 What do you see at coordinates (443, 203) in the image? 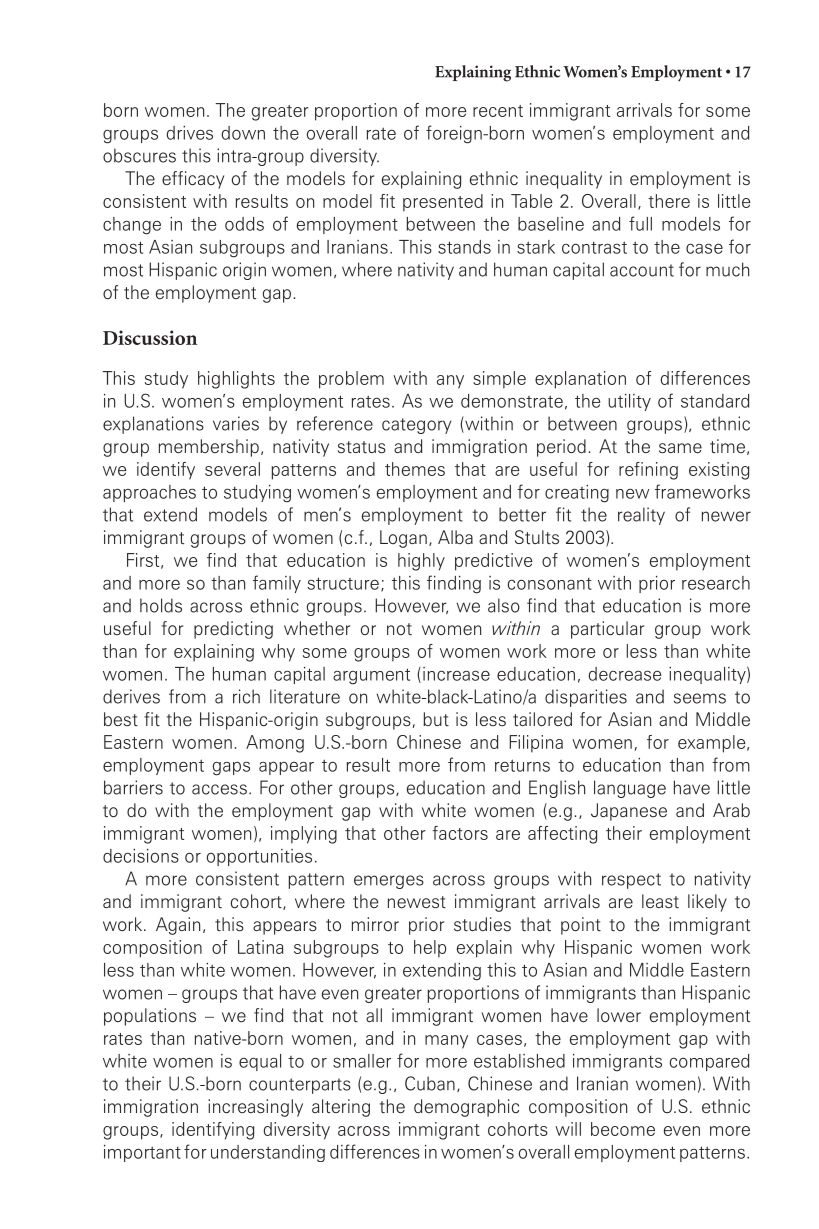
I see `presented` at bounding box center [443, 203].
